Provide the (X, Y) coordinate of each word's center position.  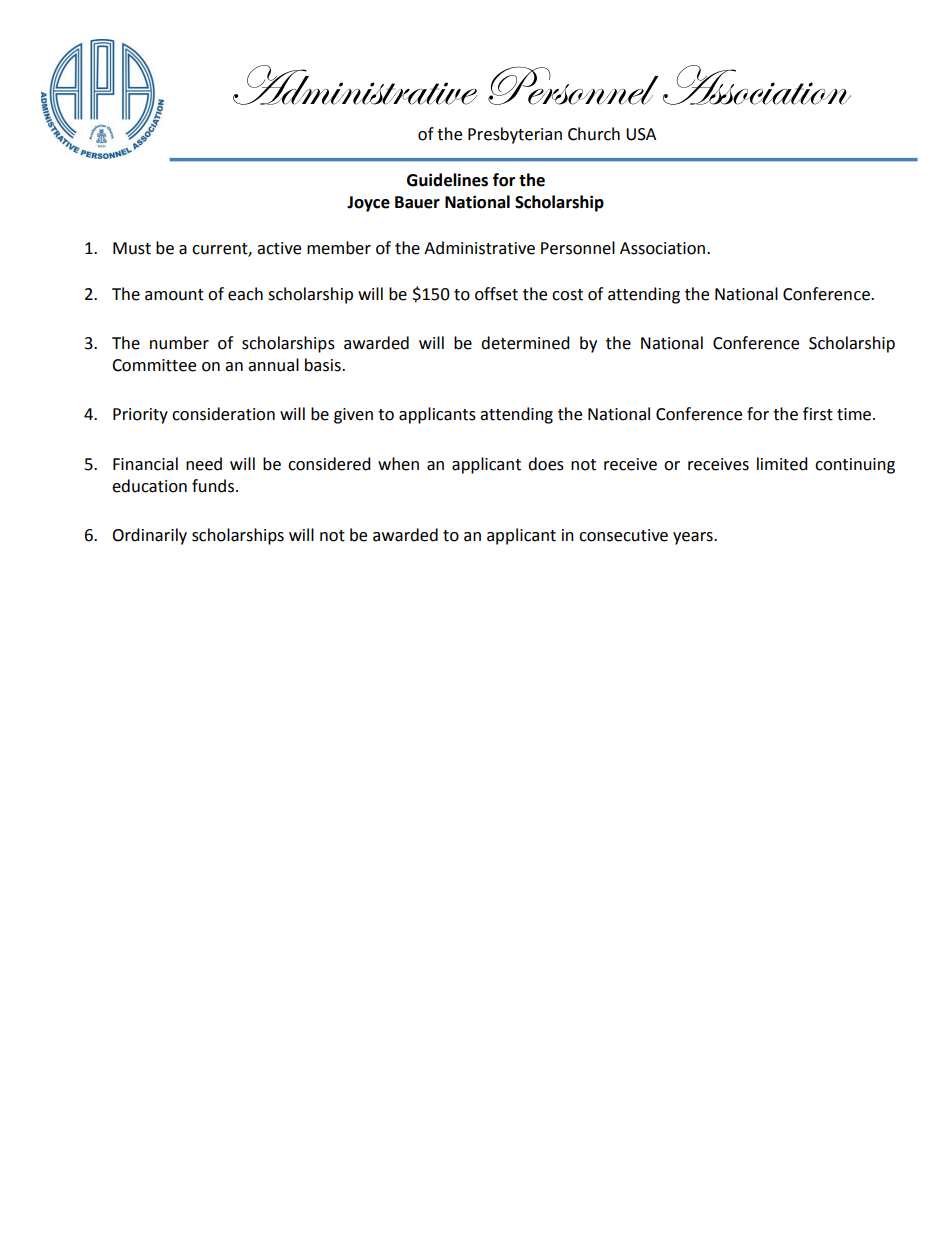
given (353, 416)
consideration (223, 414)
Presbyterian (515, 135)
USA (641, 134)
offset (496, 294)
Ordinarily (149, 536)
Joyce (368, 204)
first (818, 414)
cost (567, 295)
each (245, 294)
